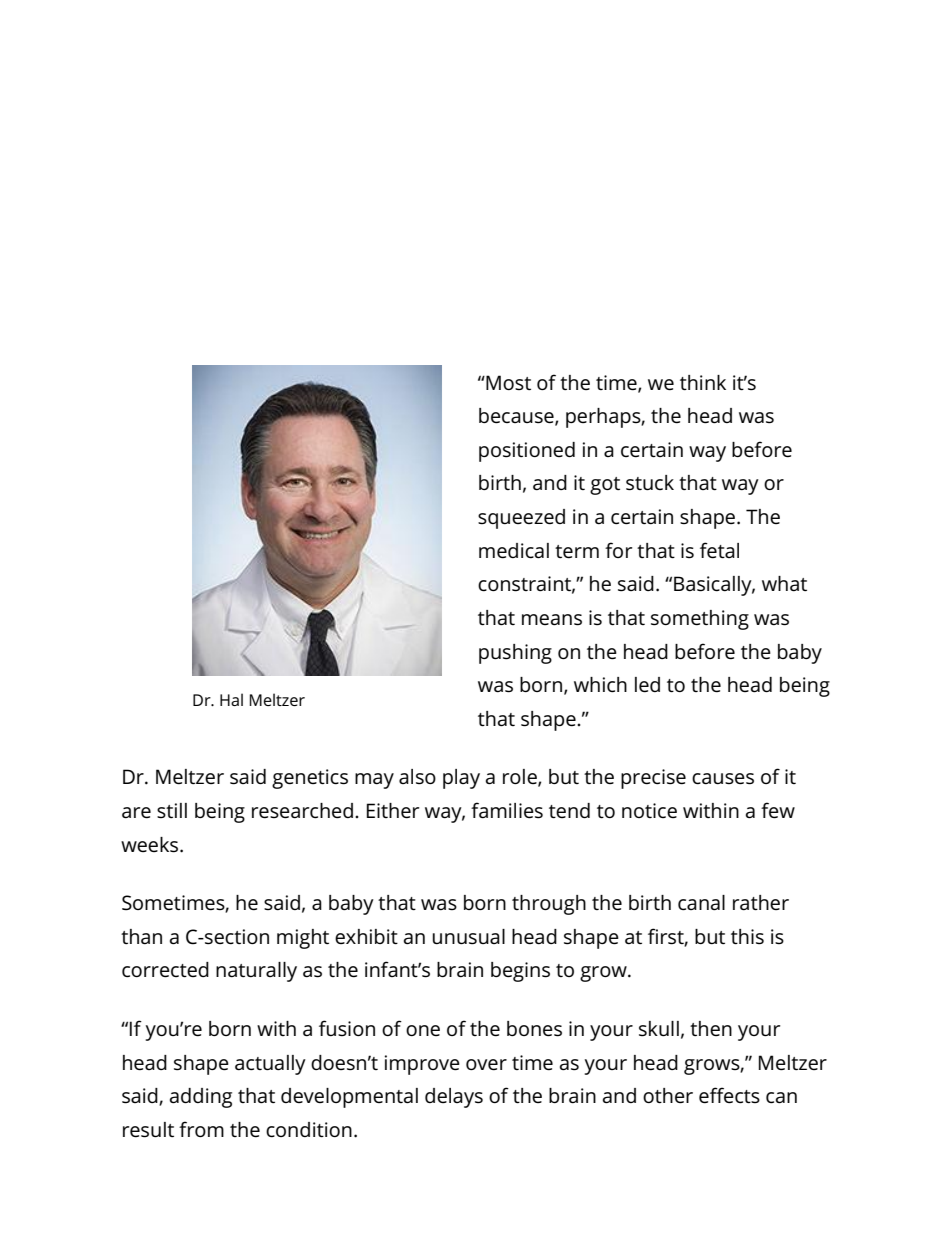  What do you see at coordinates (719, 550) in the screenshot?
I see `fetal` at bounding box center [719, 550].
